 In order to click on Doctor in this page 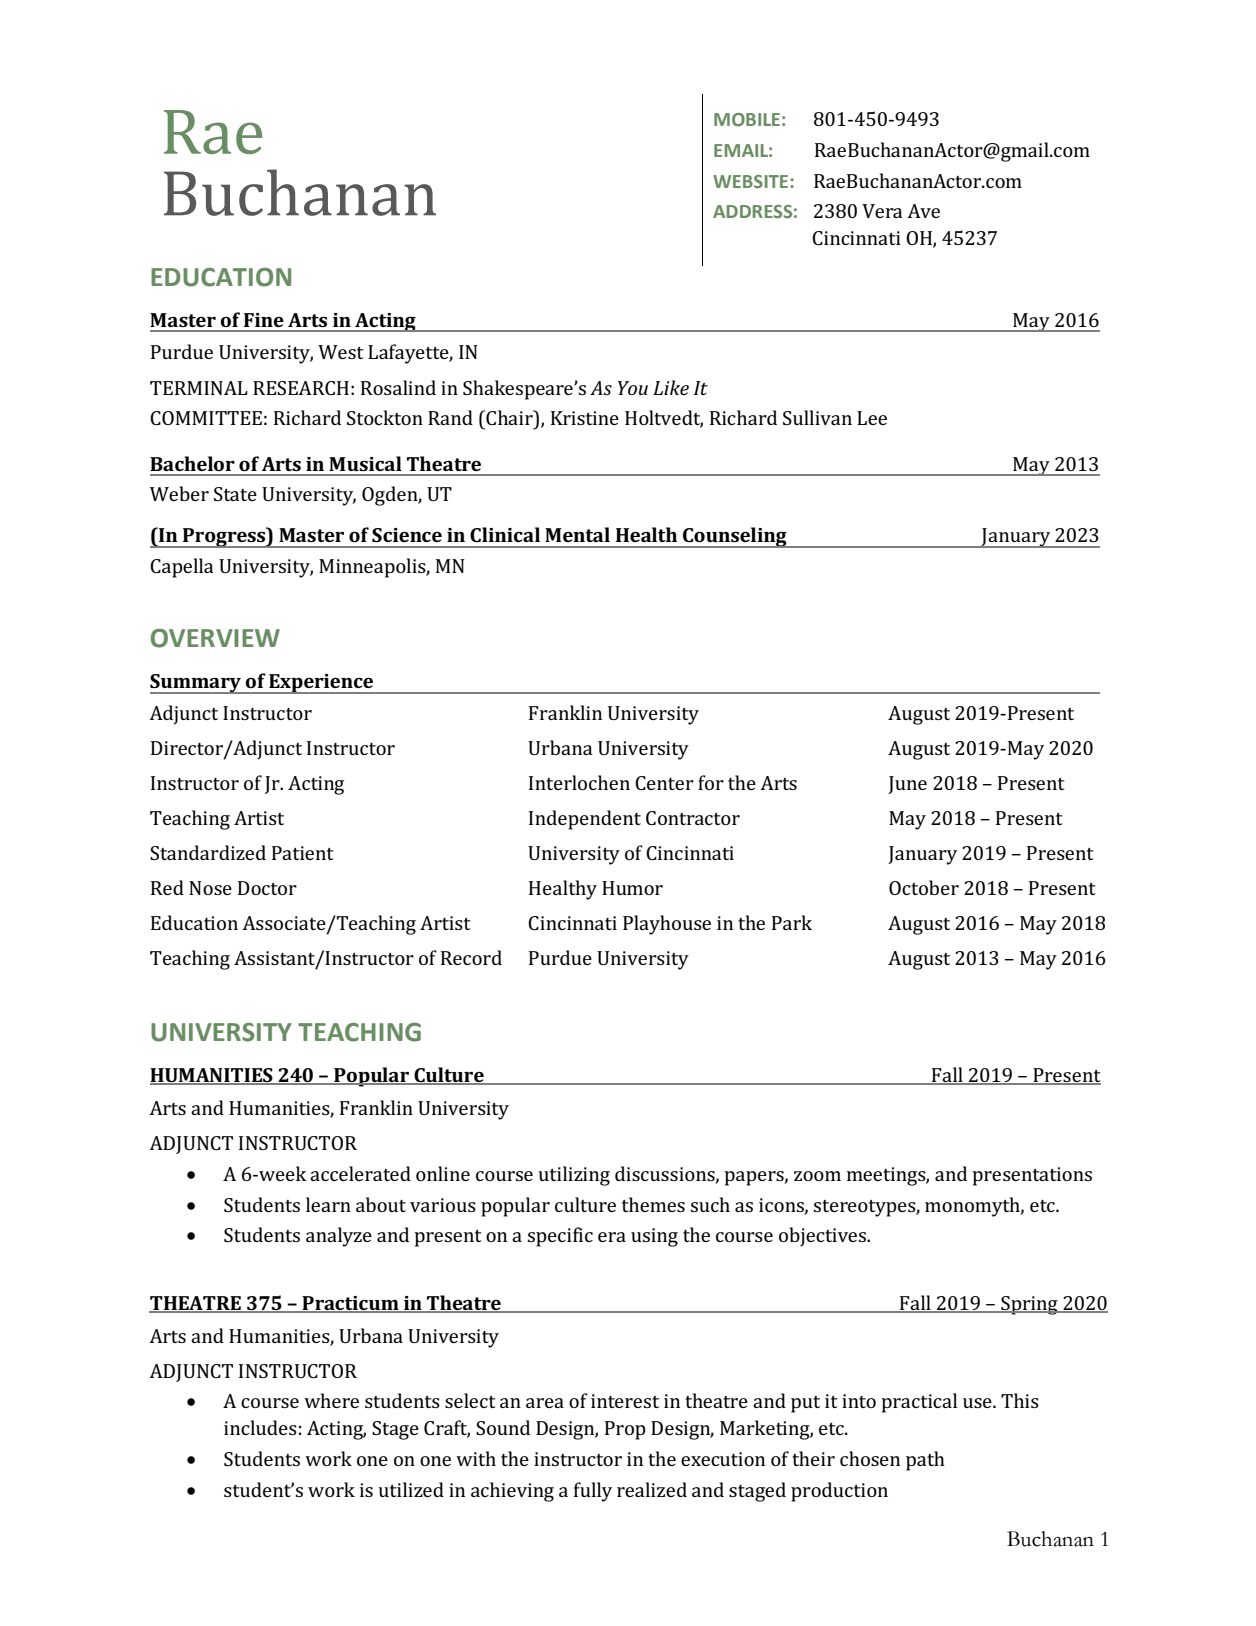, I will do `click(267, 888)`.
